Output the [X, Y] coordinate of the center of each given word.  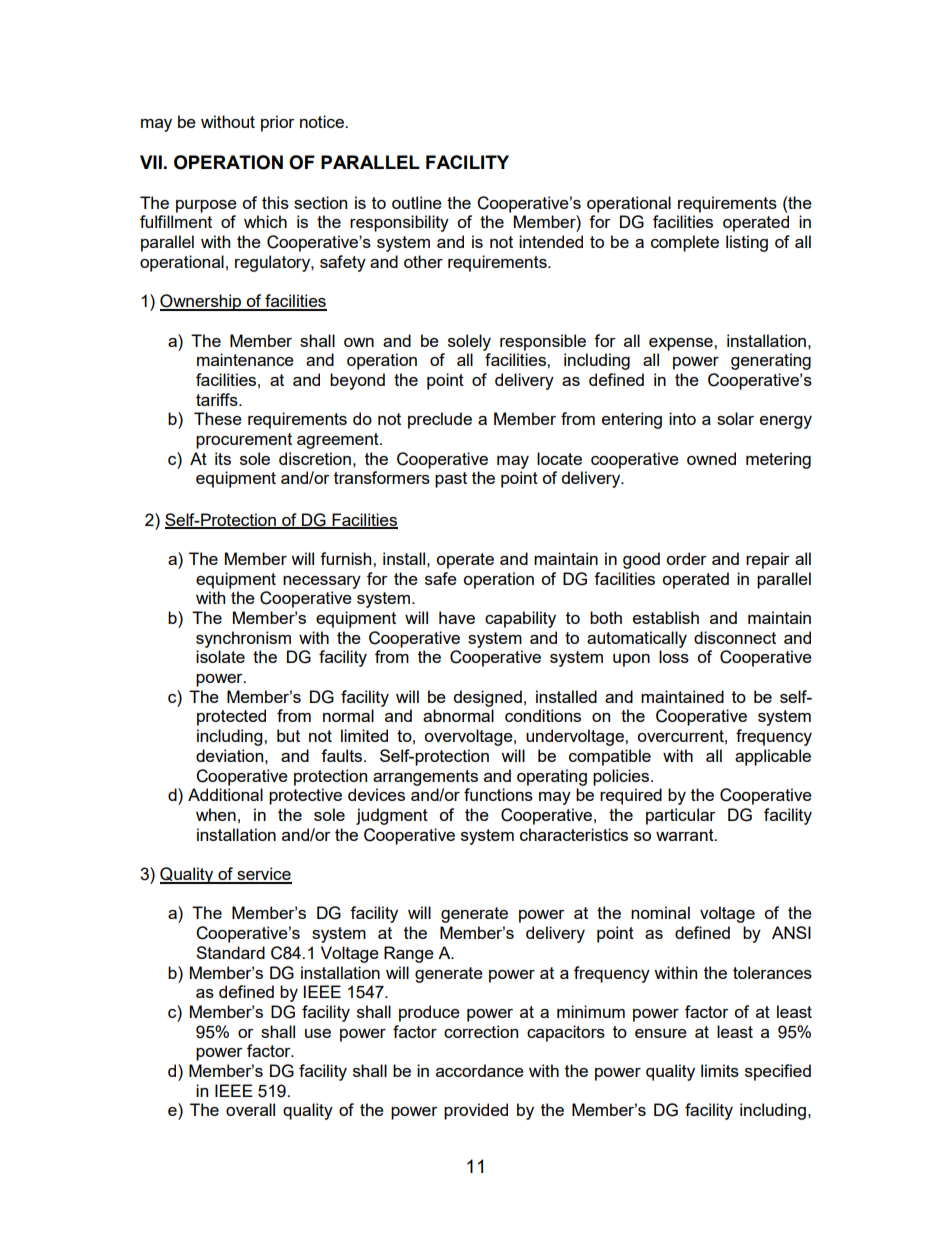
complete [685, 243]
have [457, 617]
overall [250, 1109]
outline [417, 202]
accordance [480, 1070]
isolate [220, 656]
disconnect [735, 637]
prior [278, 123]
